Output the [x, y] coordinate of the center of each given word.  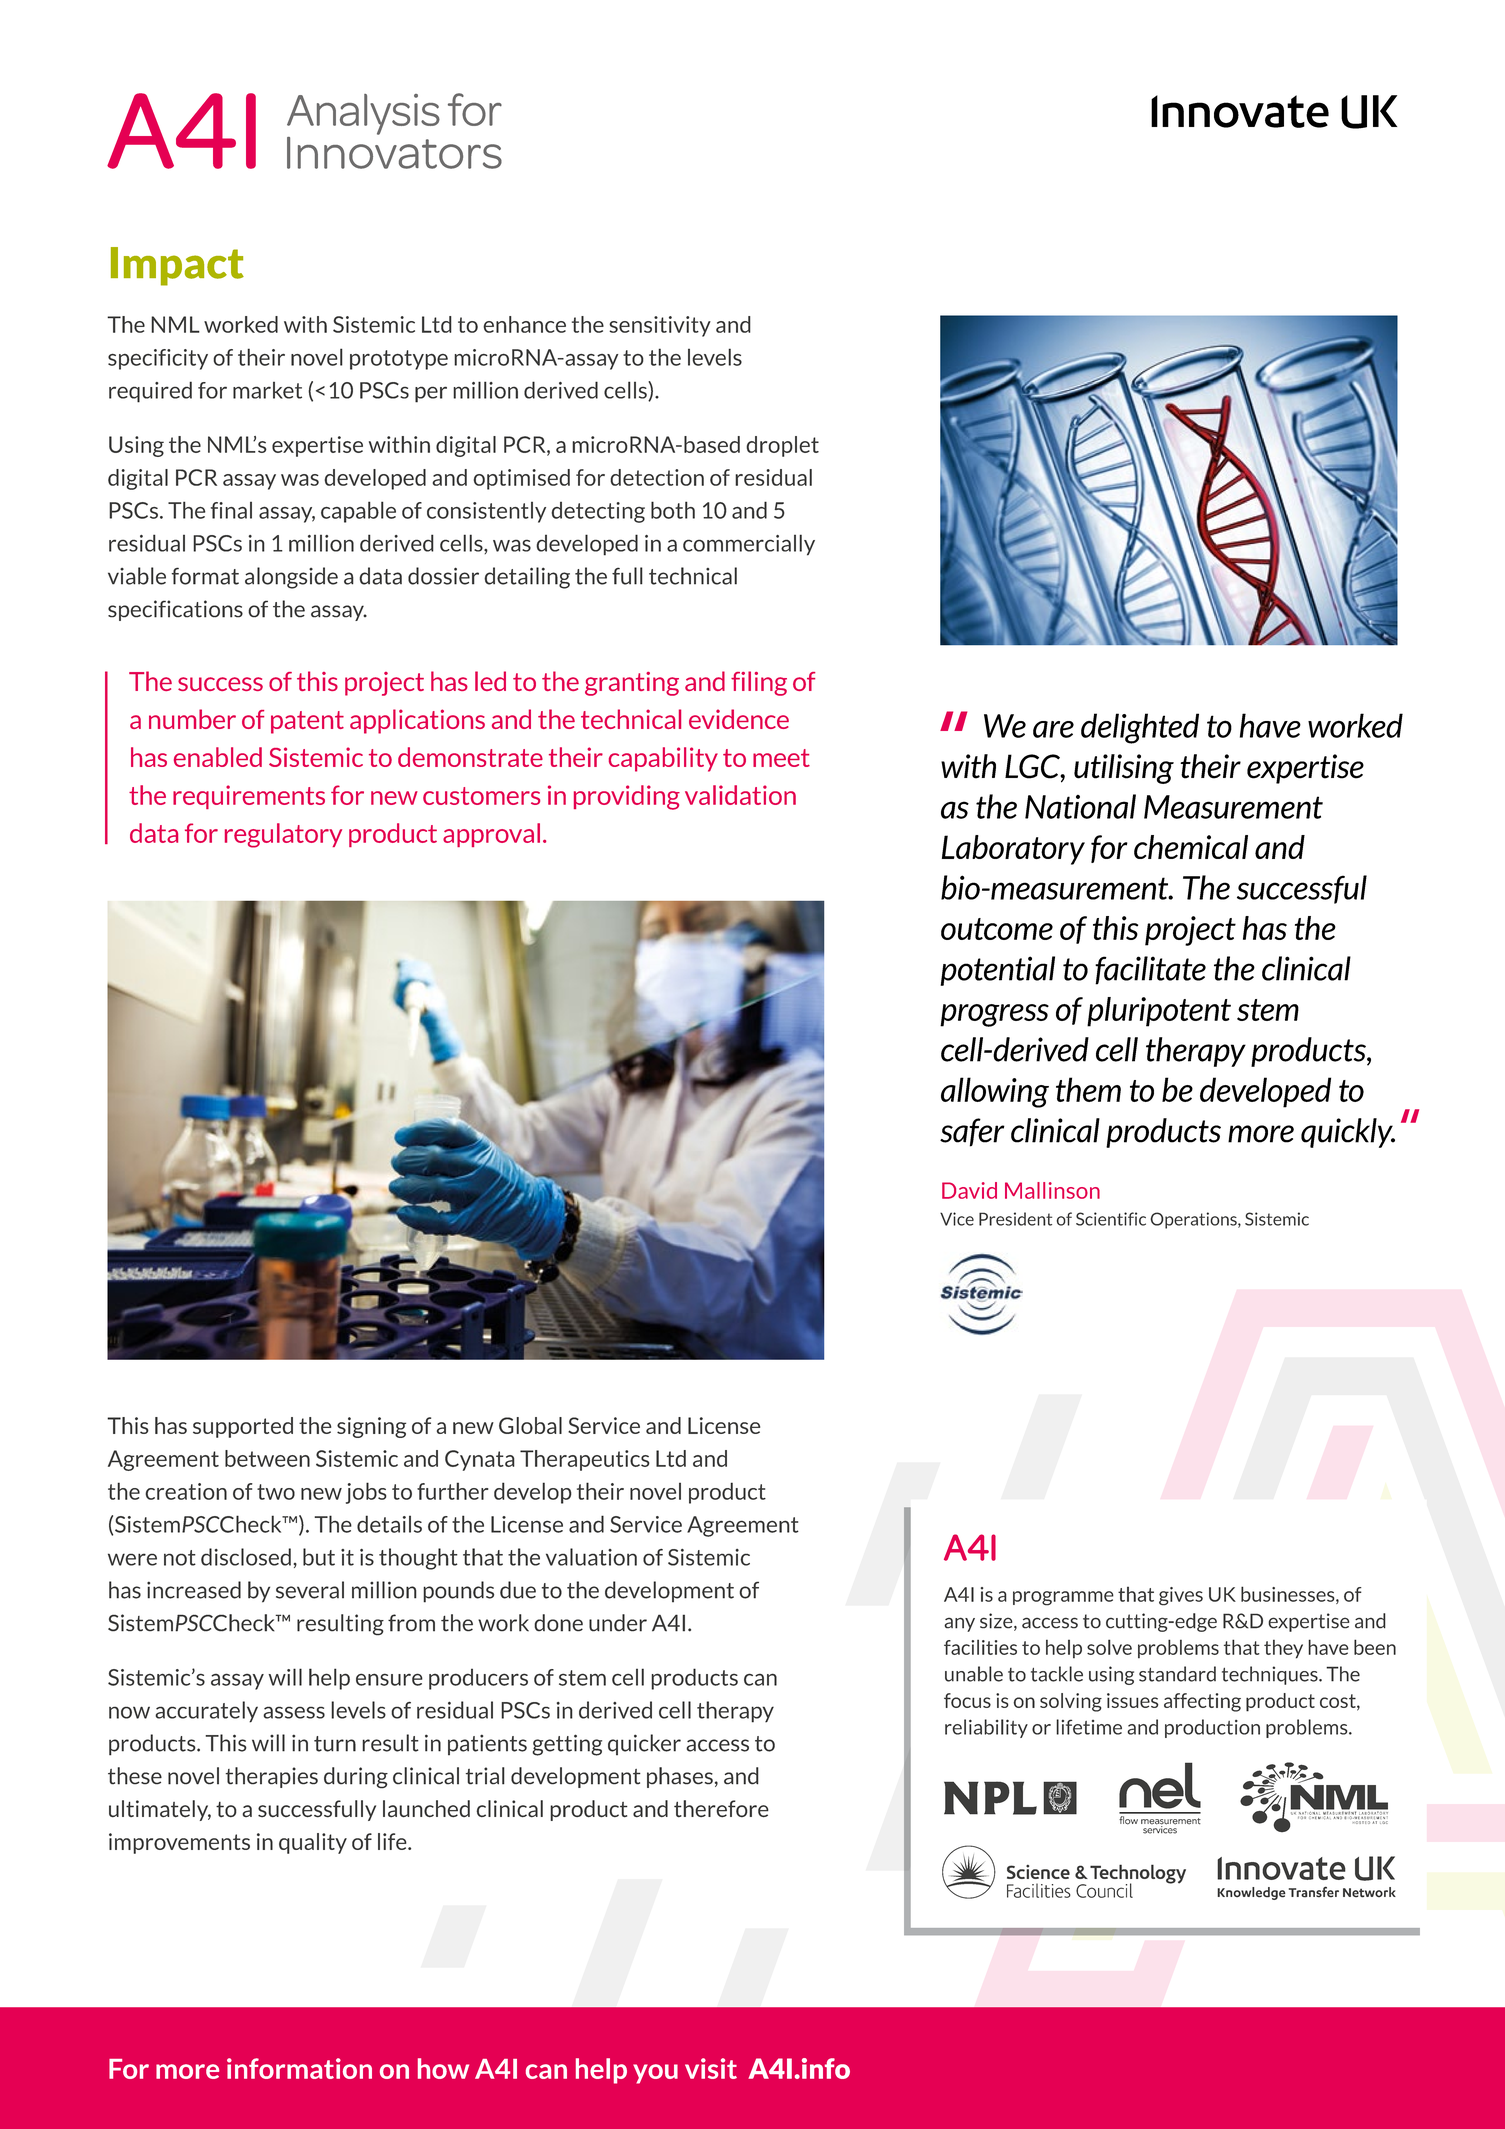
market [267, 390]
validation [740, 795]
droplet [782, 446]
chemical [1191, 847]
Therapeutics [585, 1460]
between [267, 1458]
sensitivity [660, 326]
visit [711, 2068]
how [443, 2068]
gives [1181, 1596]
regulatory [283, 835]
